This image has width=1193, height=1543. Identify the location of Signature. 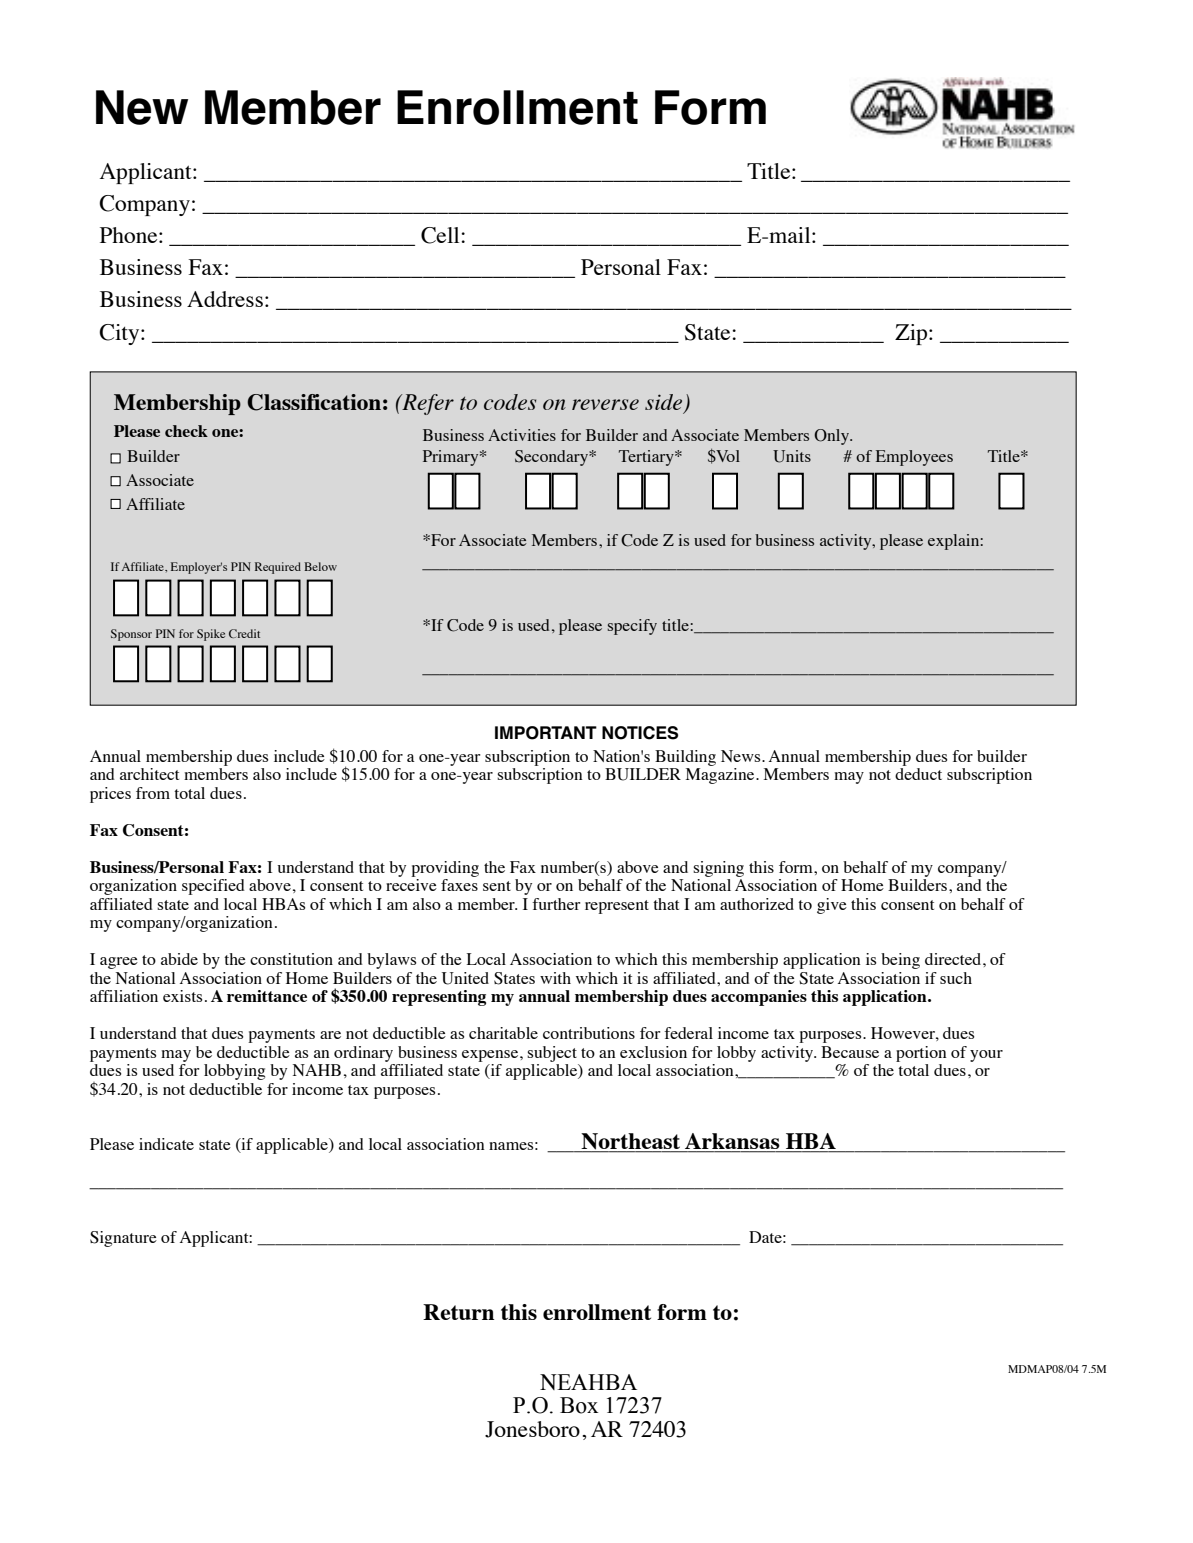
(123, 1239).
